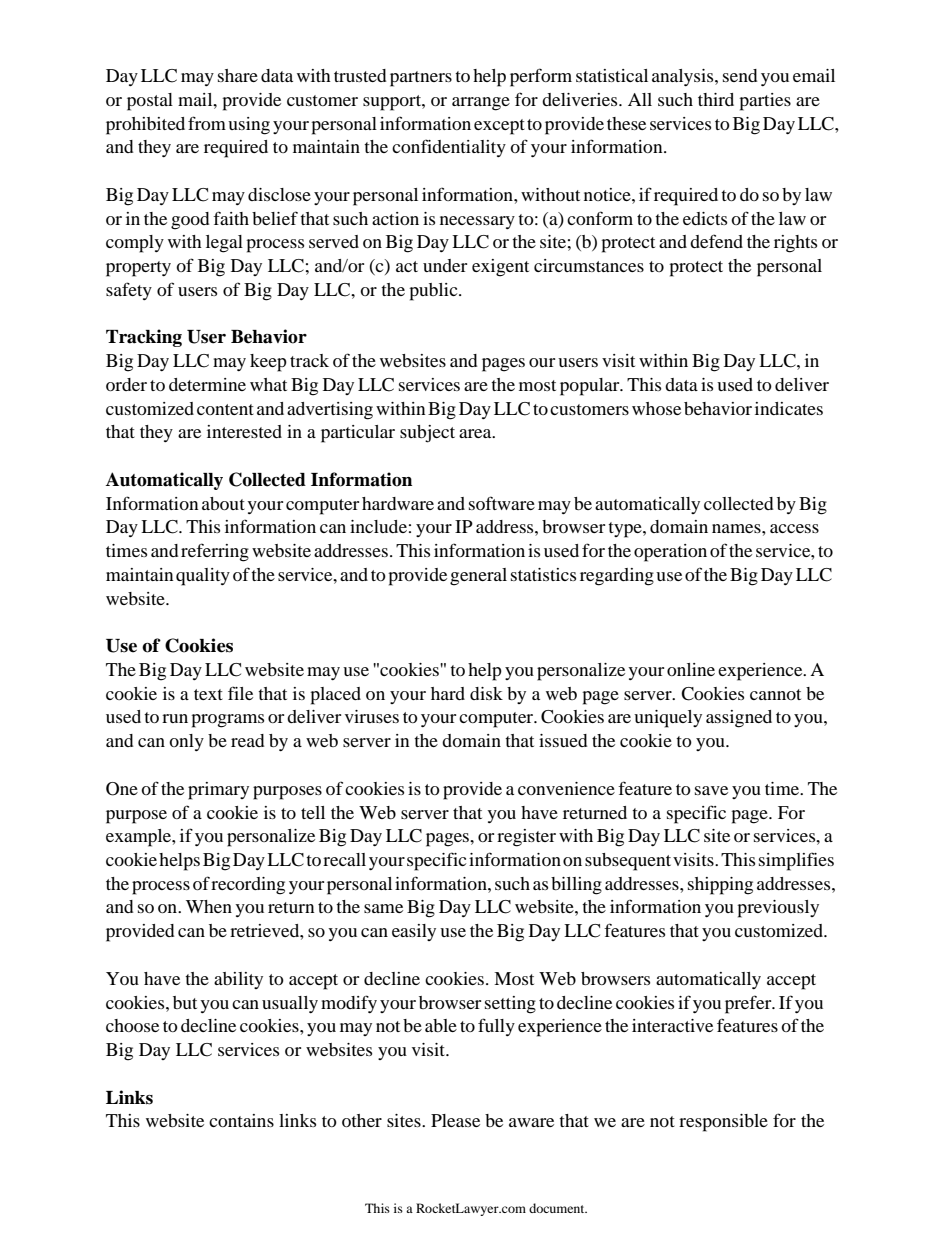 The height and width of the screenshot is (1233, 952). Describe the element at coordinates (481, 104) in the screenshot. I see `arrange` at that location.
